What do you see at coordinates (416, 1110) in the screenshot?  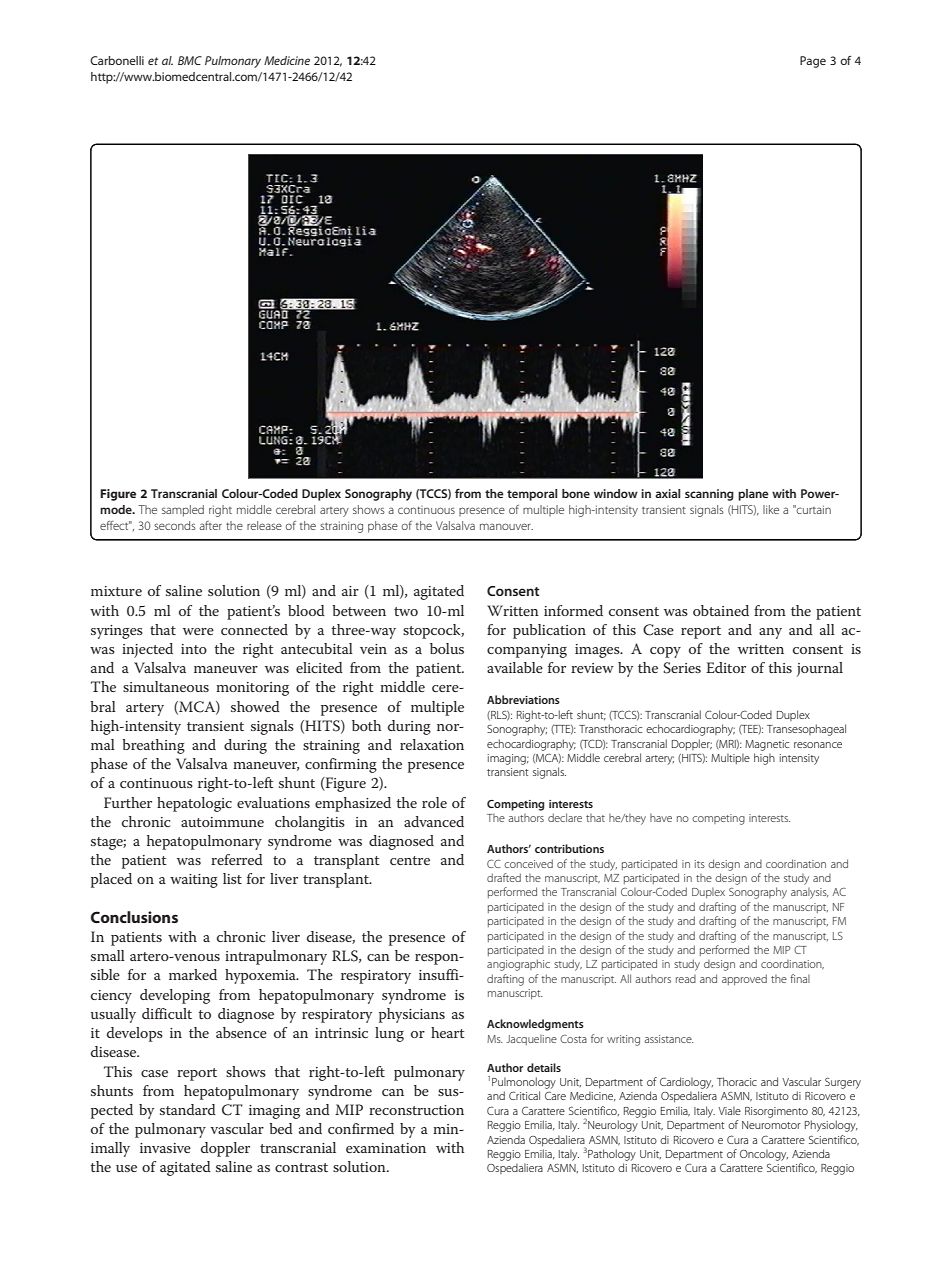 I see `reconstruction` at bounding box center [416, 1110].
